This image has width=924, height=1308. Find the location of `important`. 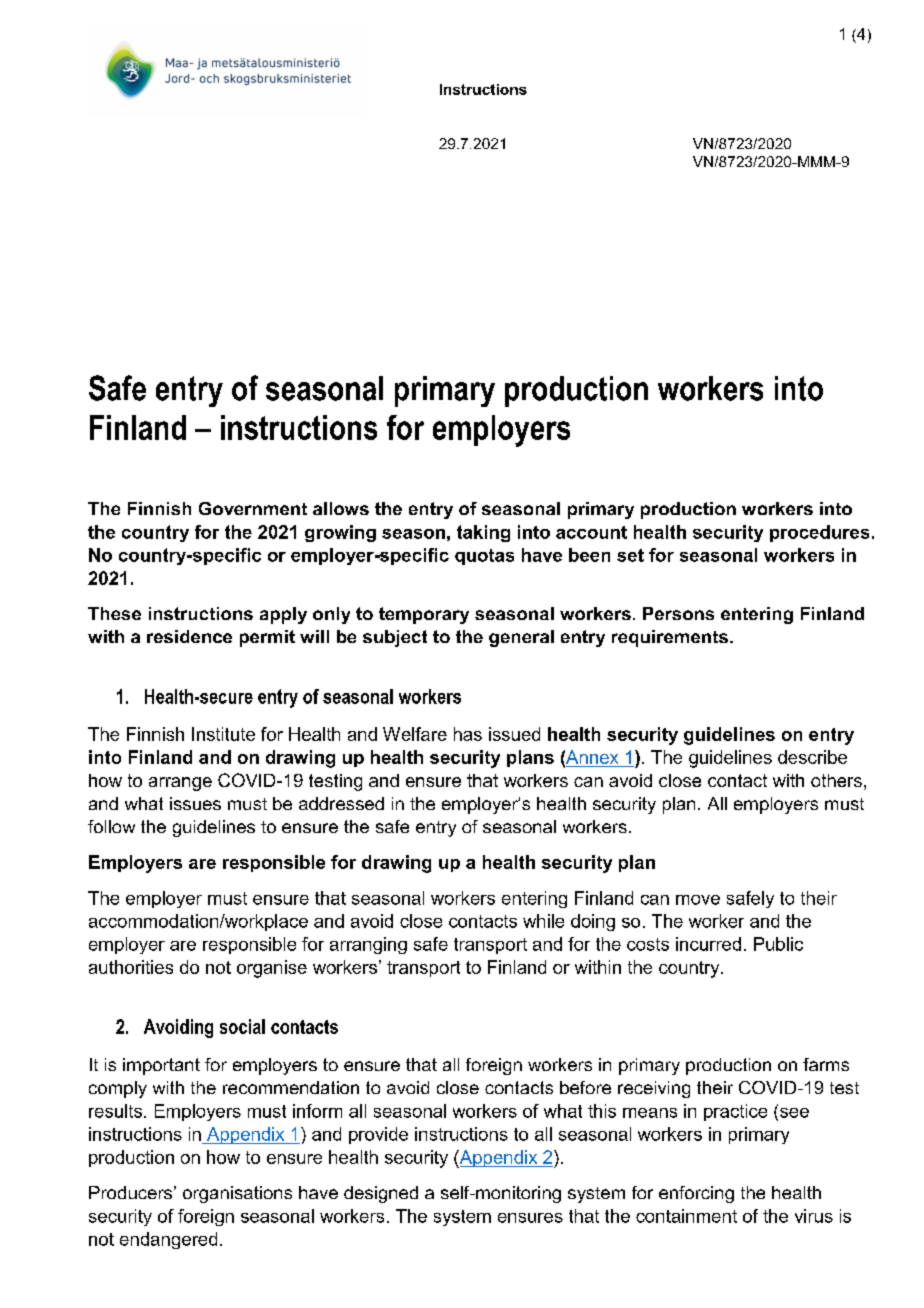

important is located at coordinates (161, 1066).
